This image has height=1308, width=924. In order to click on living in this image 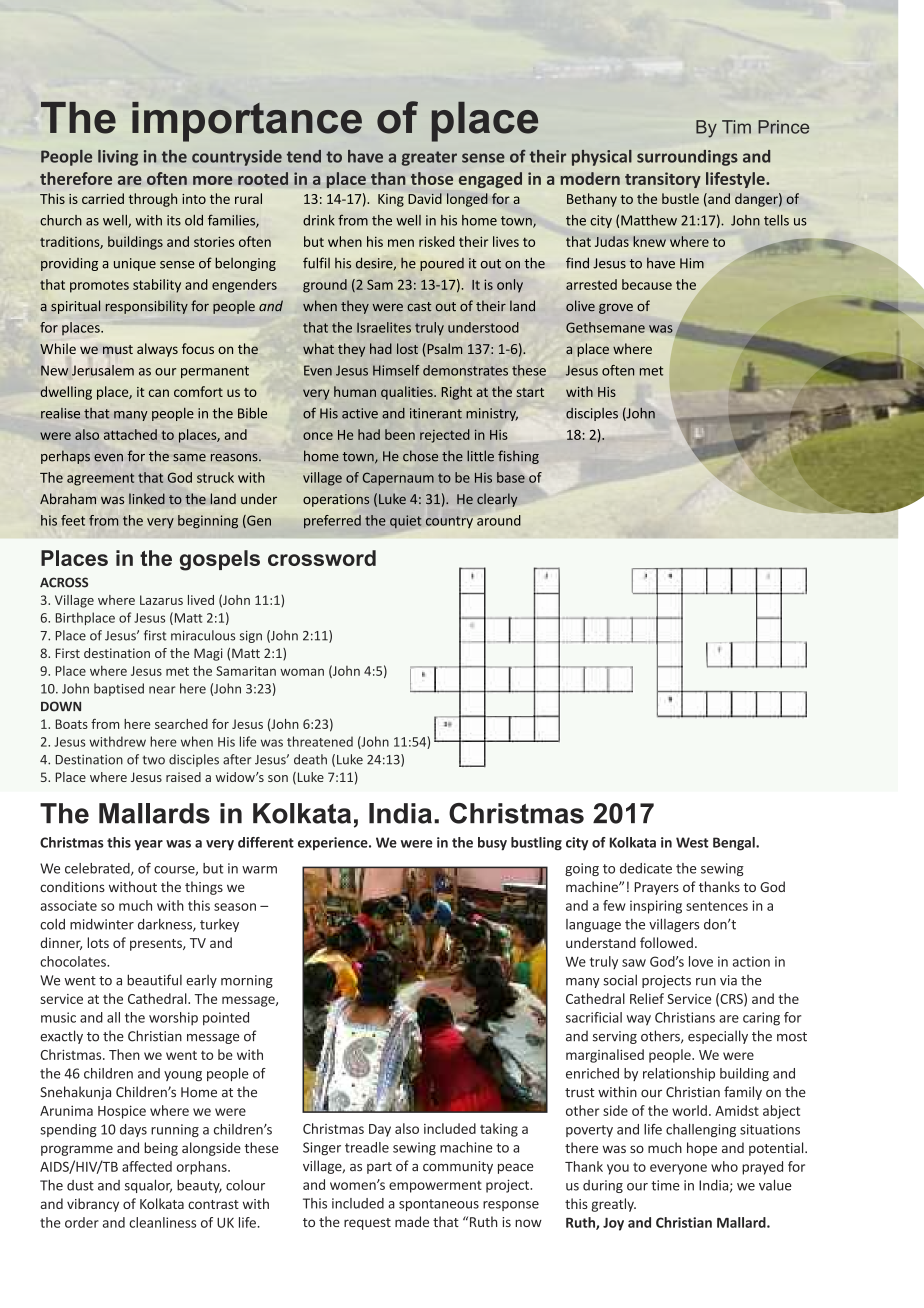, I will do `click(118, 158)`.
